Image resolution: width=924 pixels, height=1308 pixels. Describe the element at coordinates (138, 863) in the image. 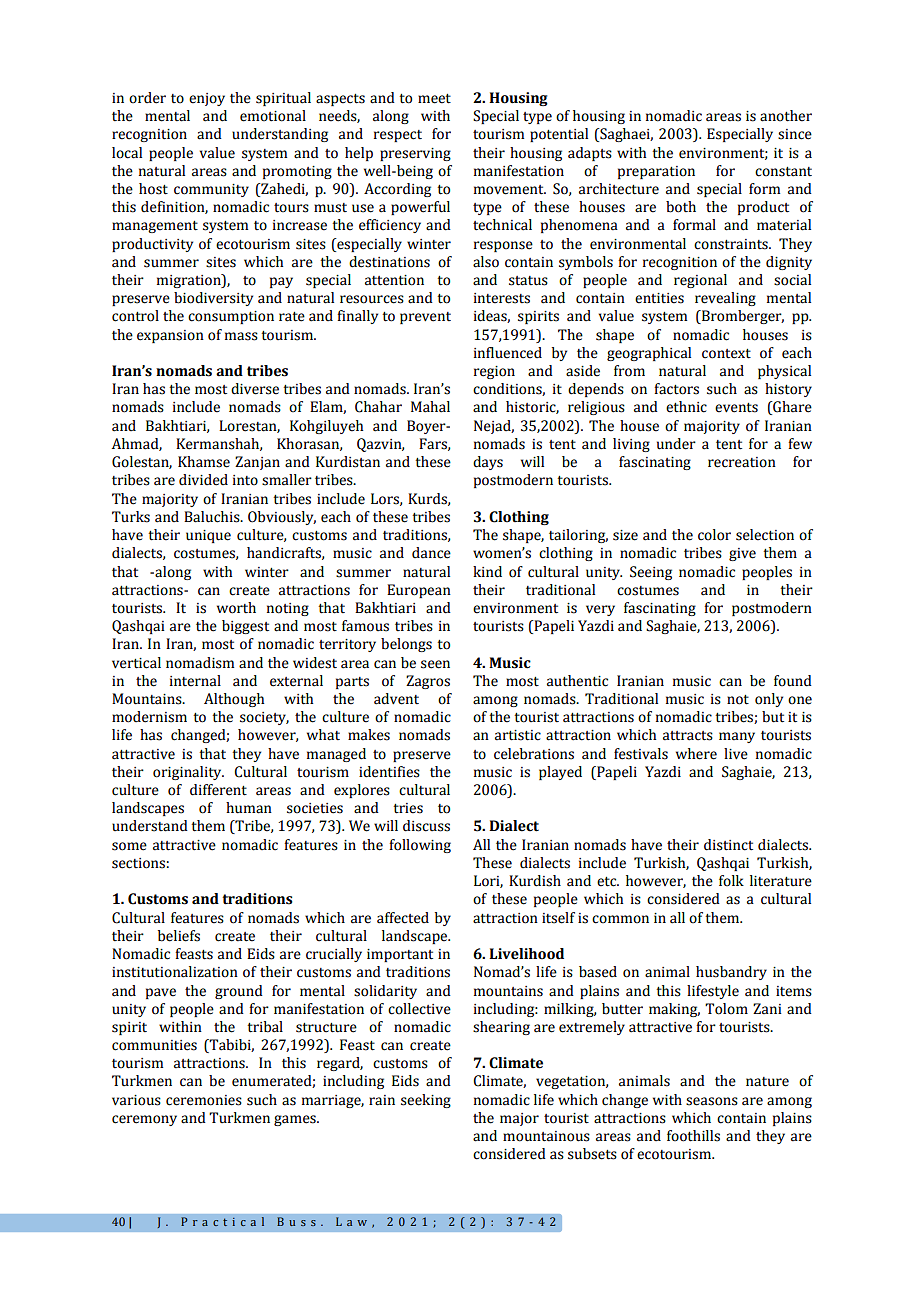

I see `sections` at that location.
